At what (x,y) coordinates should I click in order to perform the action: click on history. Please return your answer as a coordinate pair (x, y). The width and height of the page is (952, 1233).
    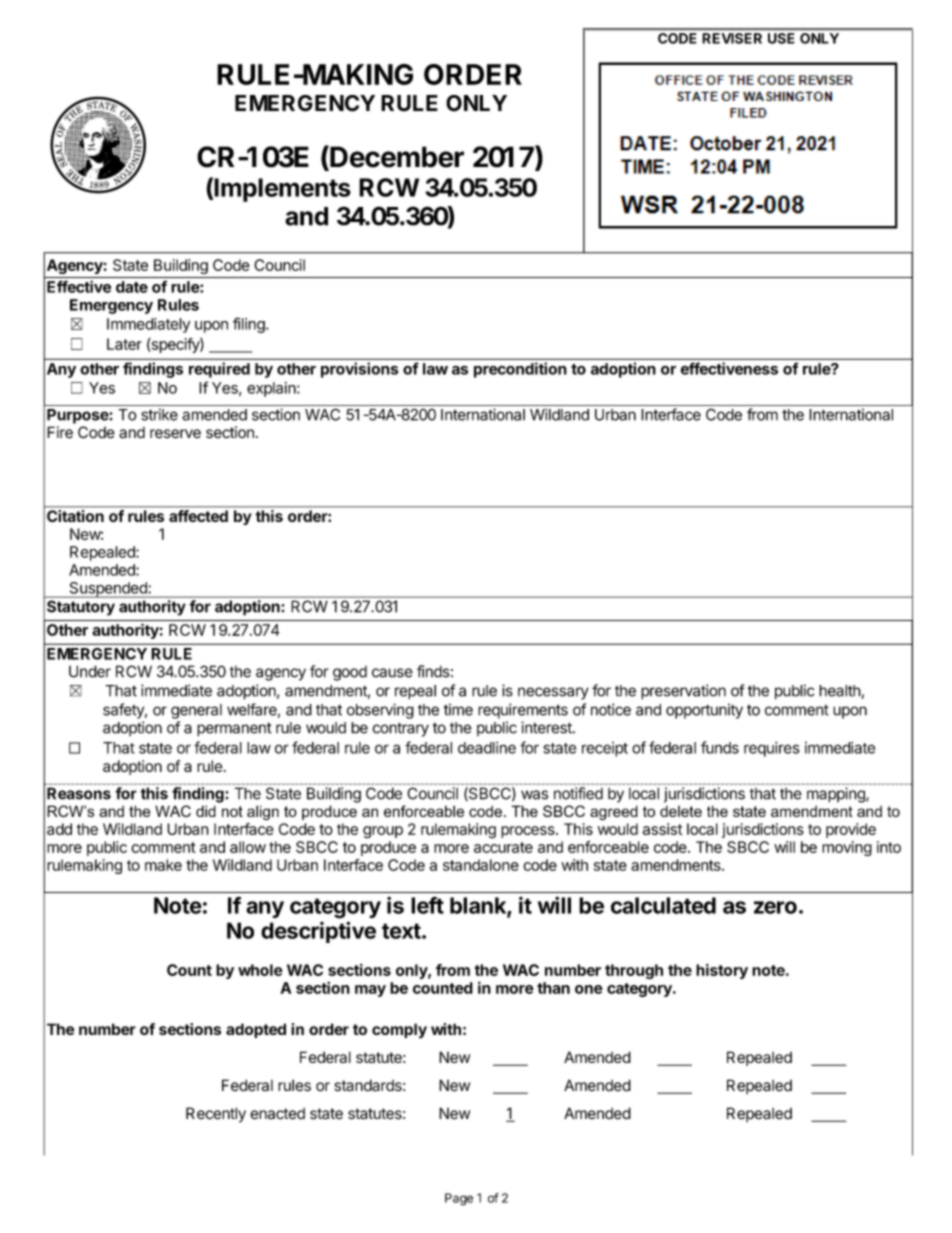
    Looking at the image, I should click on (722, 971).
